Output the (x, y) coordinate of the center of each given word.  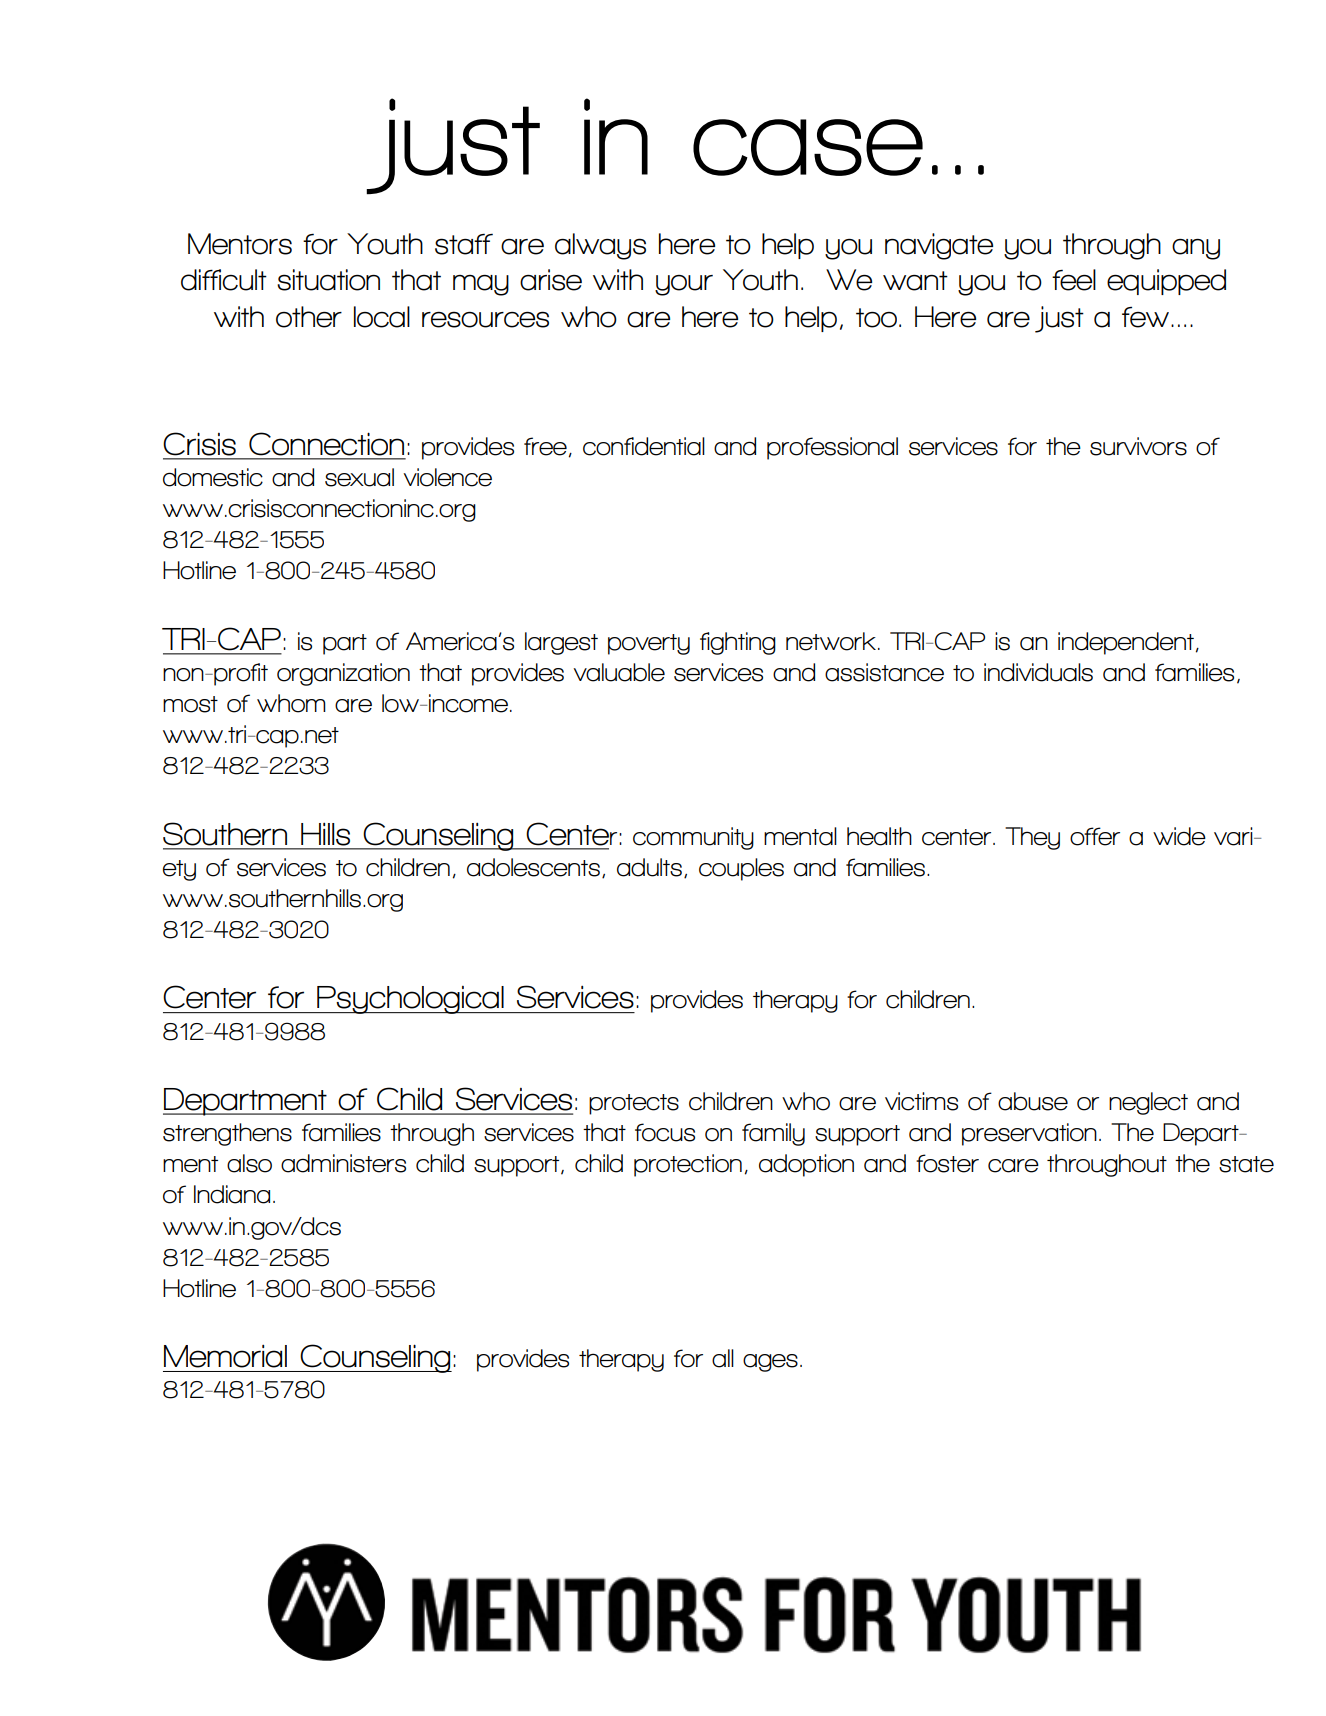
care (1013, 1166)
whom (291, 703)
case (808, 147)
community (693, 838)
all (723, 1358)
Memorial (225, 1356)
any (1196, 249)
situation (328, 280)
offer (1095, 836)
